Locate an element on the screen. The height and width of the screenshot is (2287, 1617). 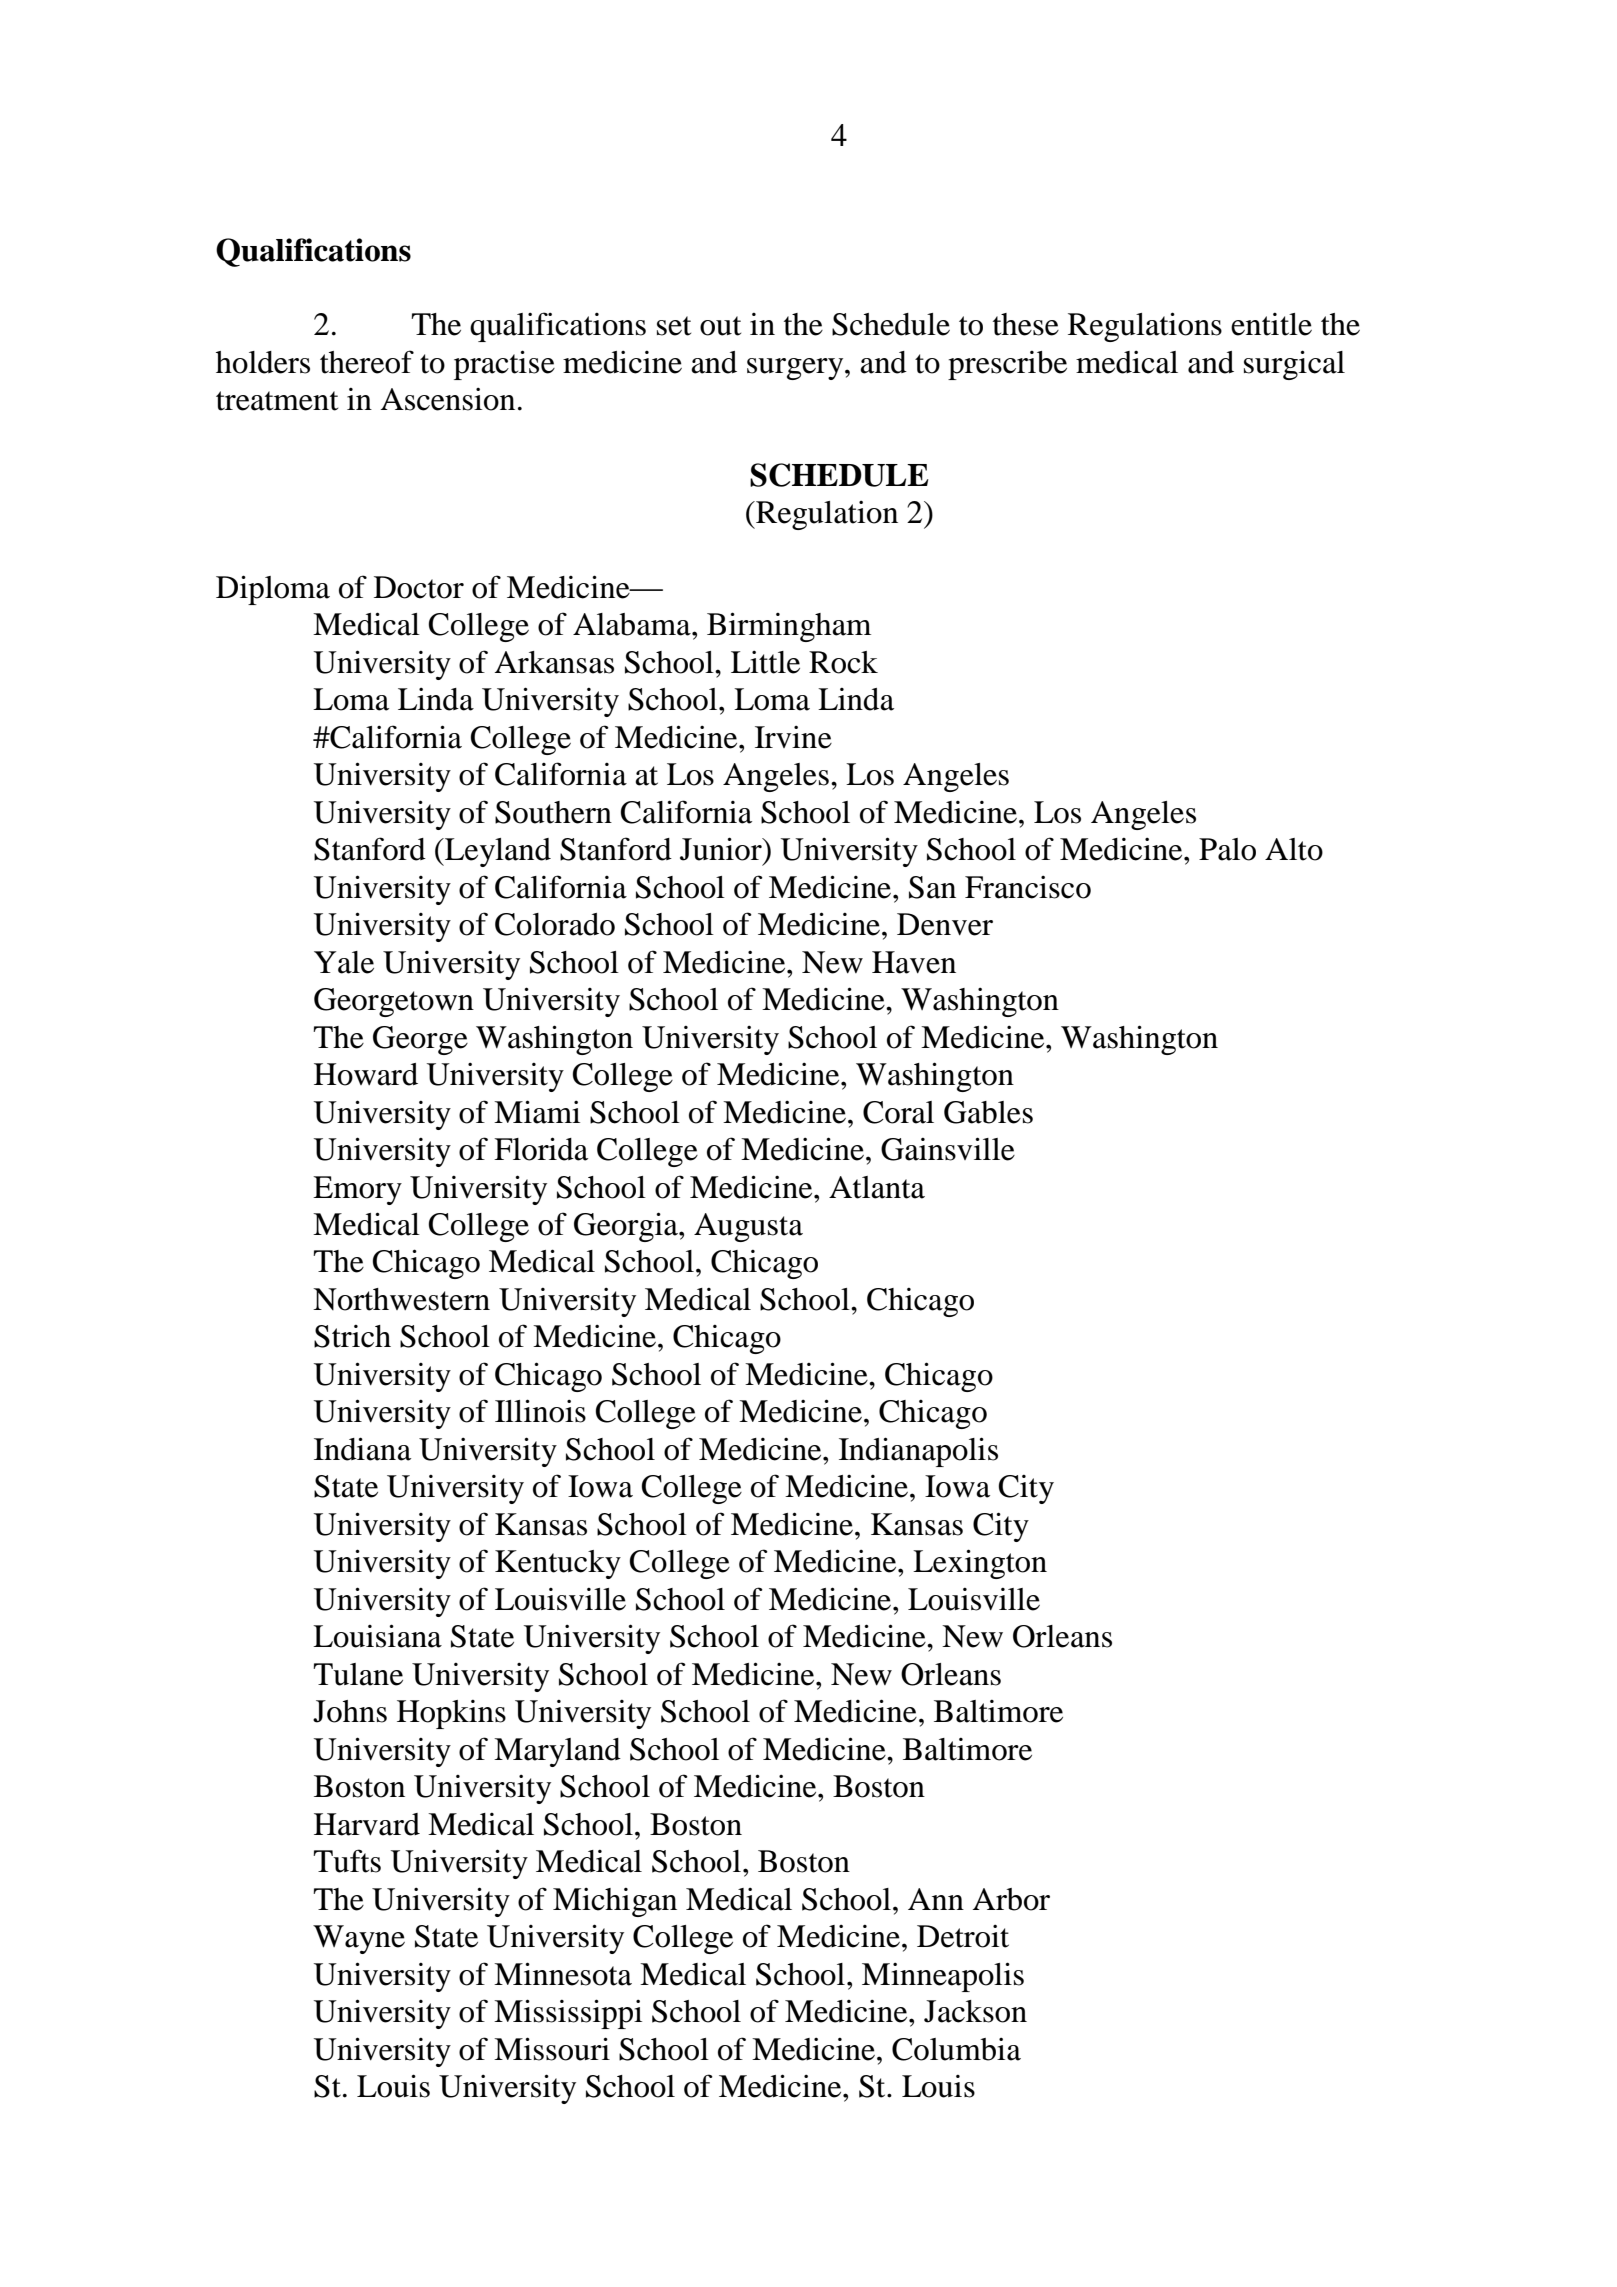
Junior is located at coordinates (722, 849).
